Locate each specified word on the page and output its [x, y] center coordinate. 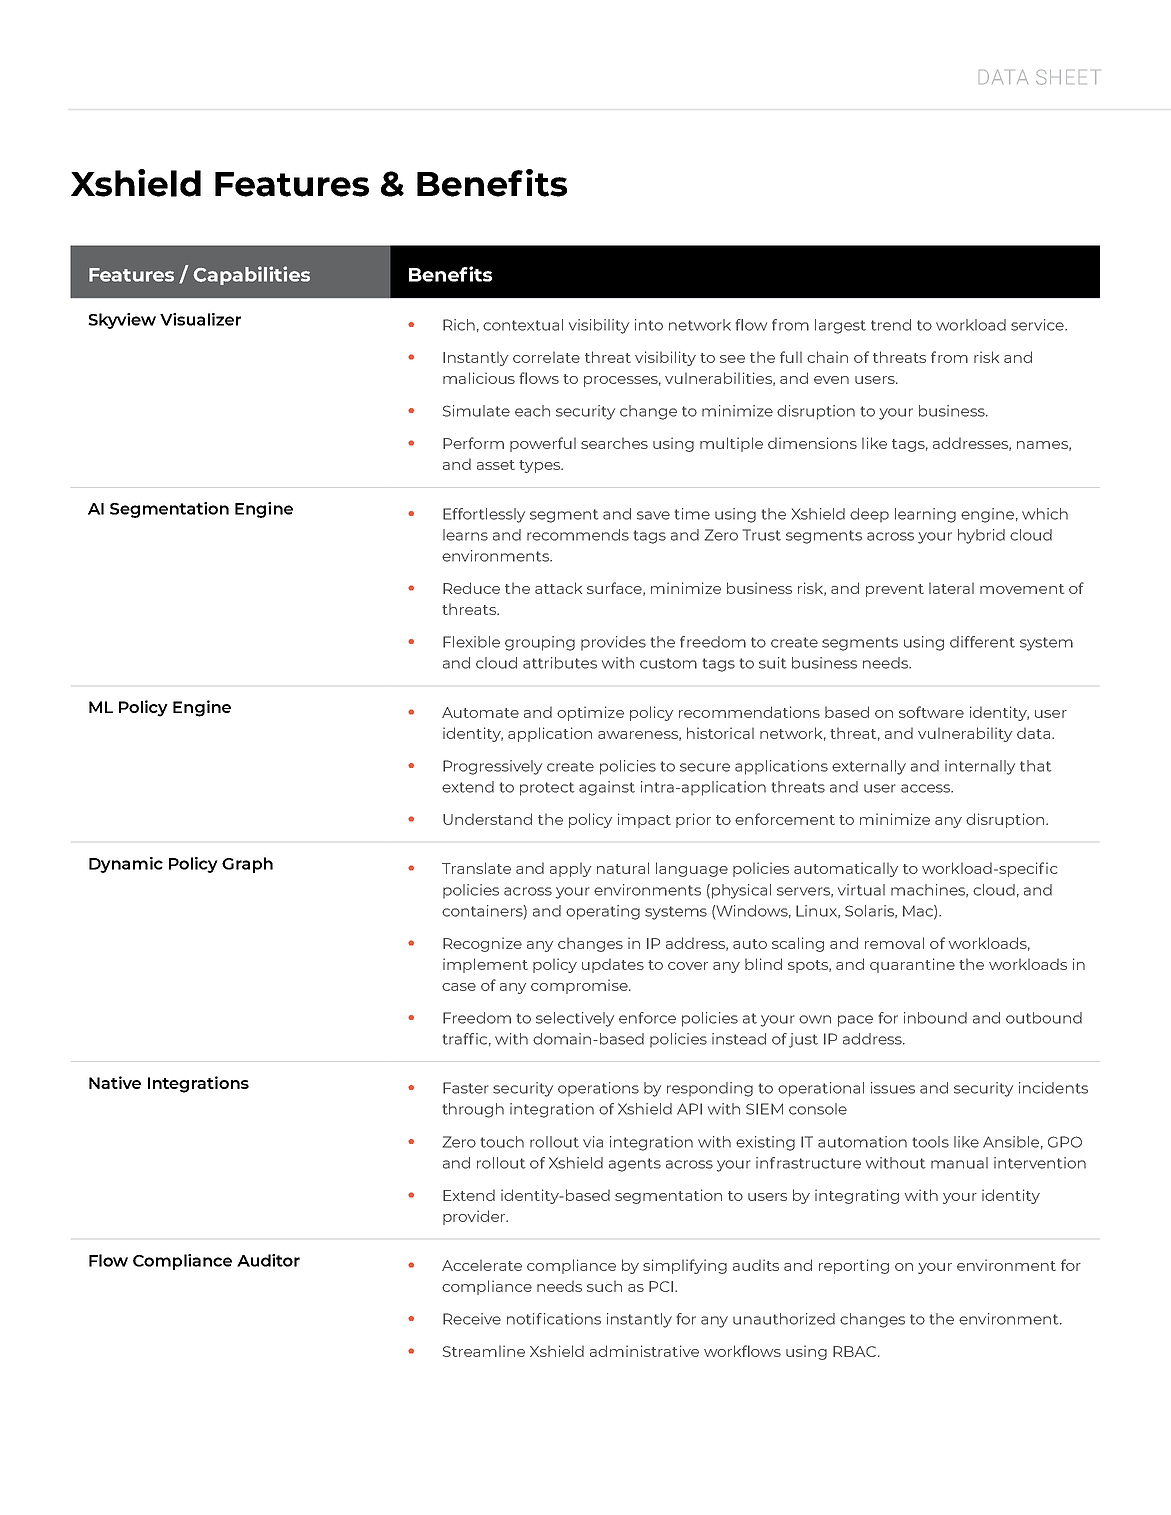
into [649, 325]
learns [465, 535]
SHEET [1066, 77]
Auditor [268, 1260]
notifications [554, 1319]
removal [894, 943]
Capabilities [252, 275]
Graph [247, 865]
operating [603, 912]
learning [925, 515]
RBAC [854, 1351]
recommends [578, 535]
